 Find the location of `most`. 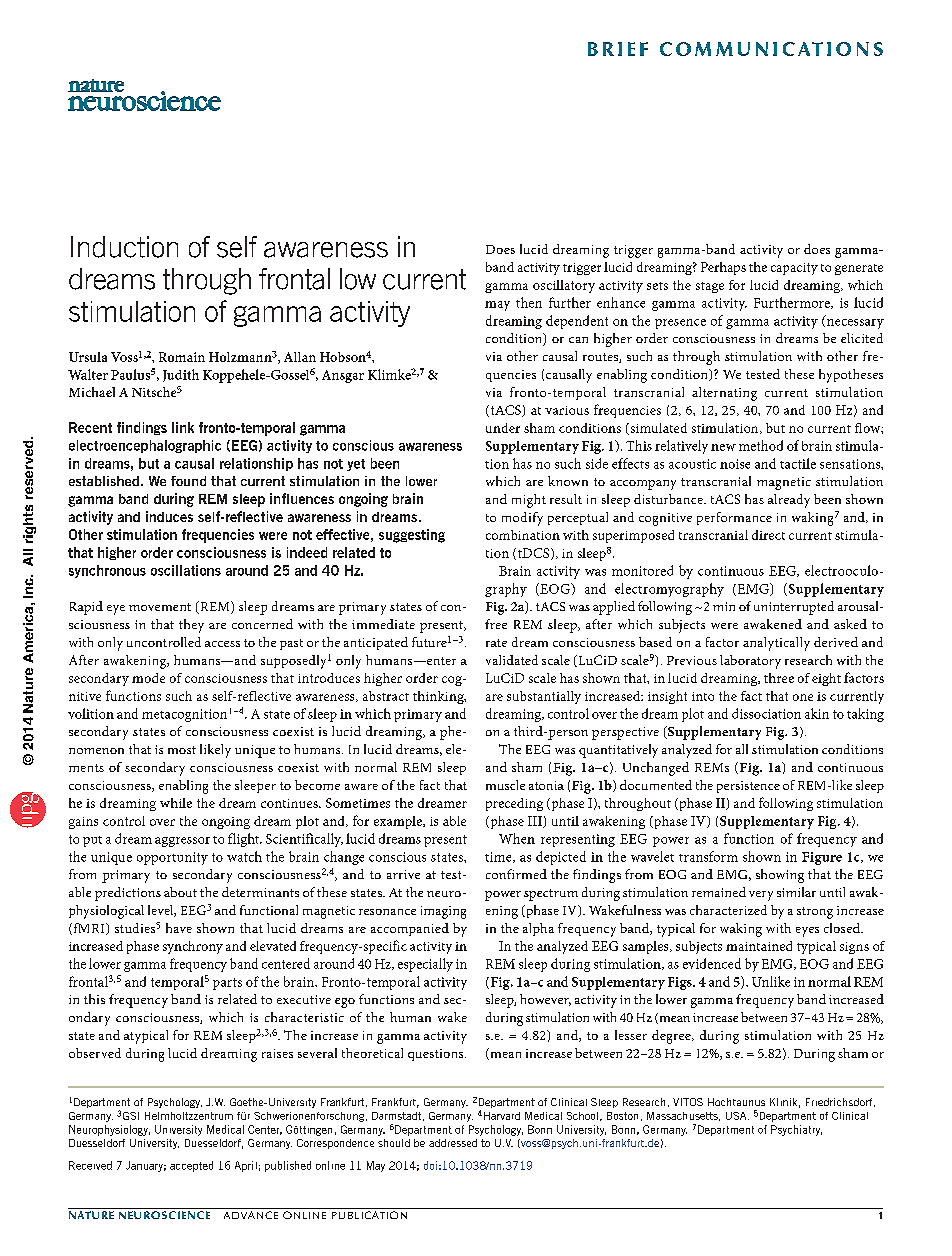

most is located at coordinates (182, 750).
